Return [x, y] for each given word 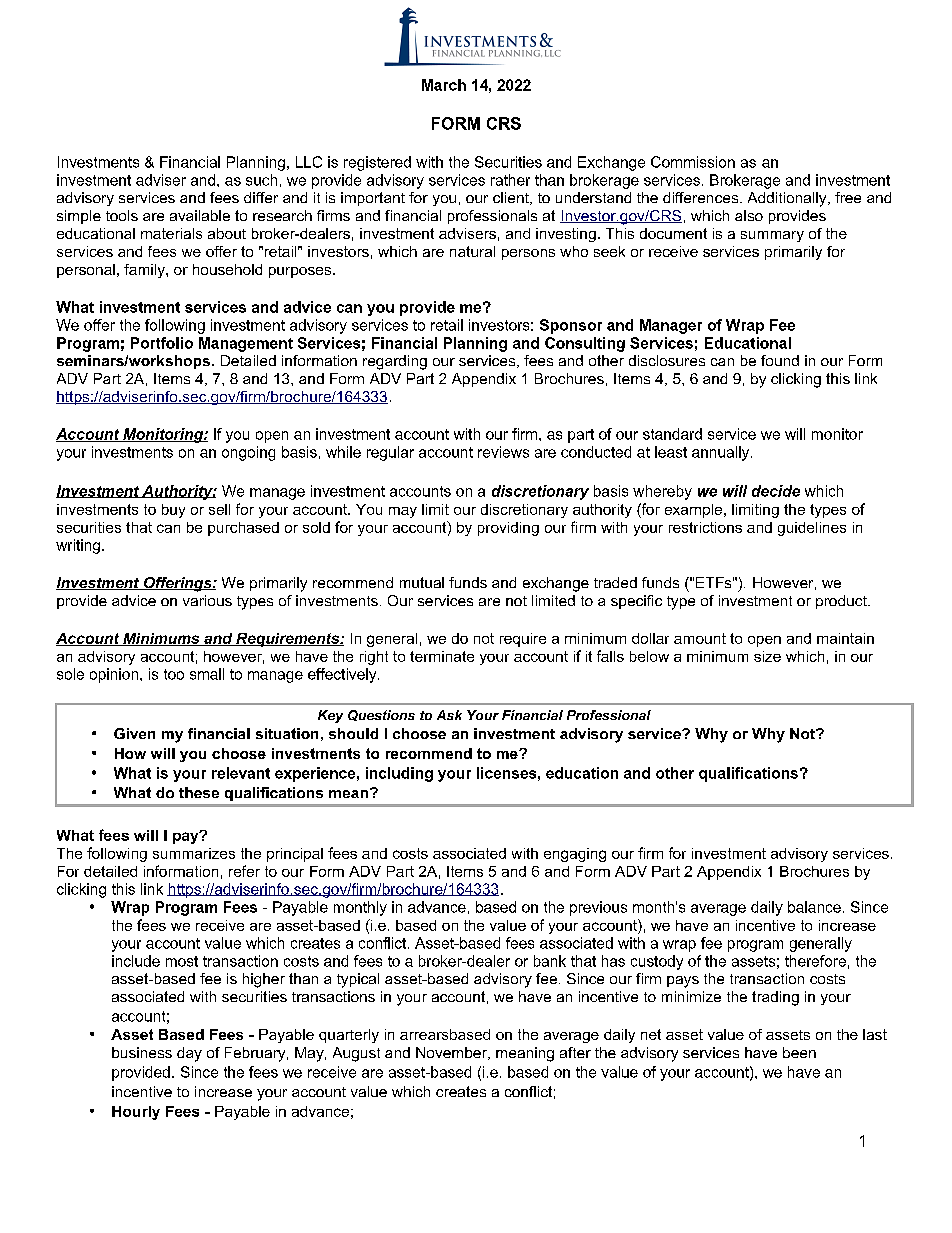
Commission [693, 162]
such [261, 180]
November [452, 1053]
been [799, 1052]
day [189, 1054]
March [444, 85]
